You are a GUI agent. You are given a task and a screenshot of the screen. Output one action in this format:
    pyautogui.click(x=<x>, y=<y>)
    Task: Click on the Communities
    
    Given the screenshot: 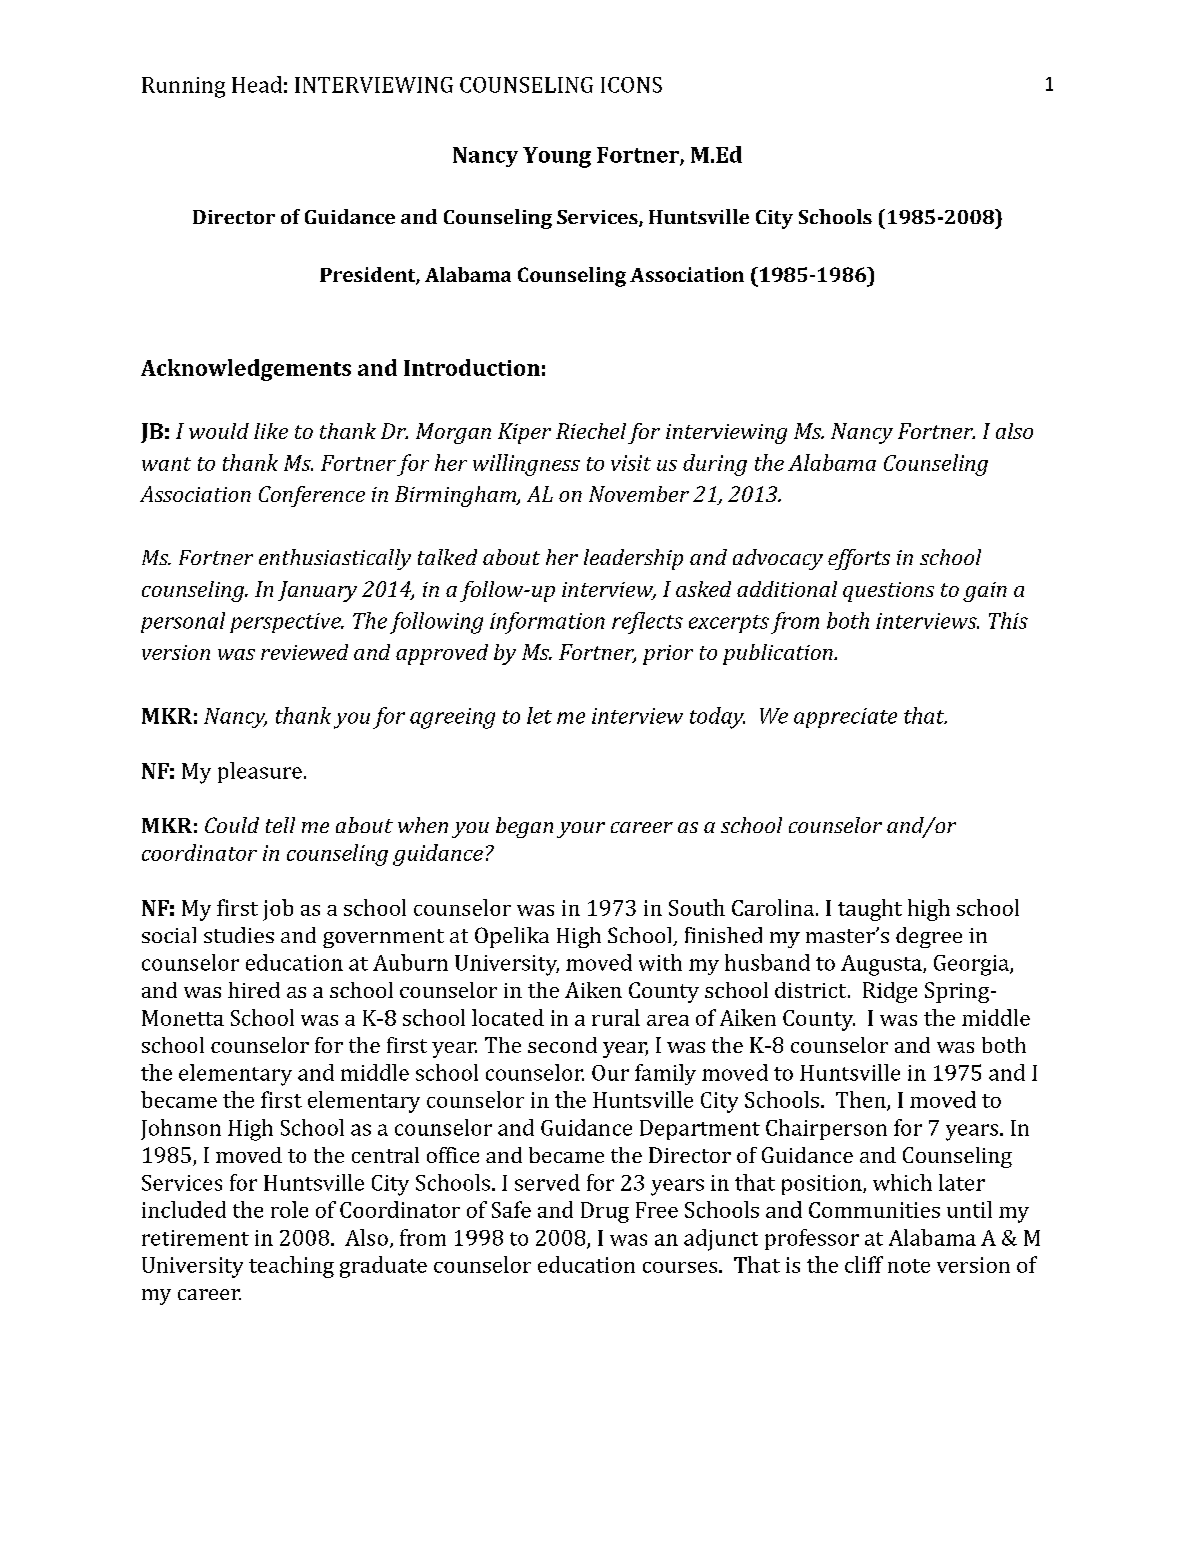 What is the action you would take?
    pyautogui.click(x=874, y=1210)
